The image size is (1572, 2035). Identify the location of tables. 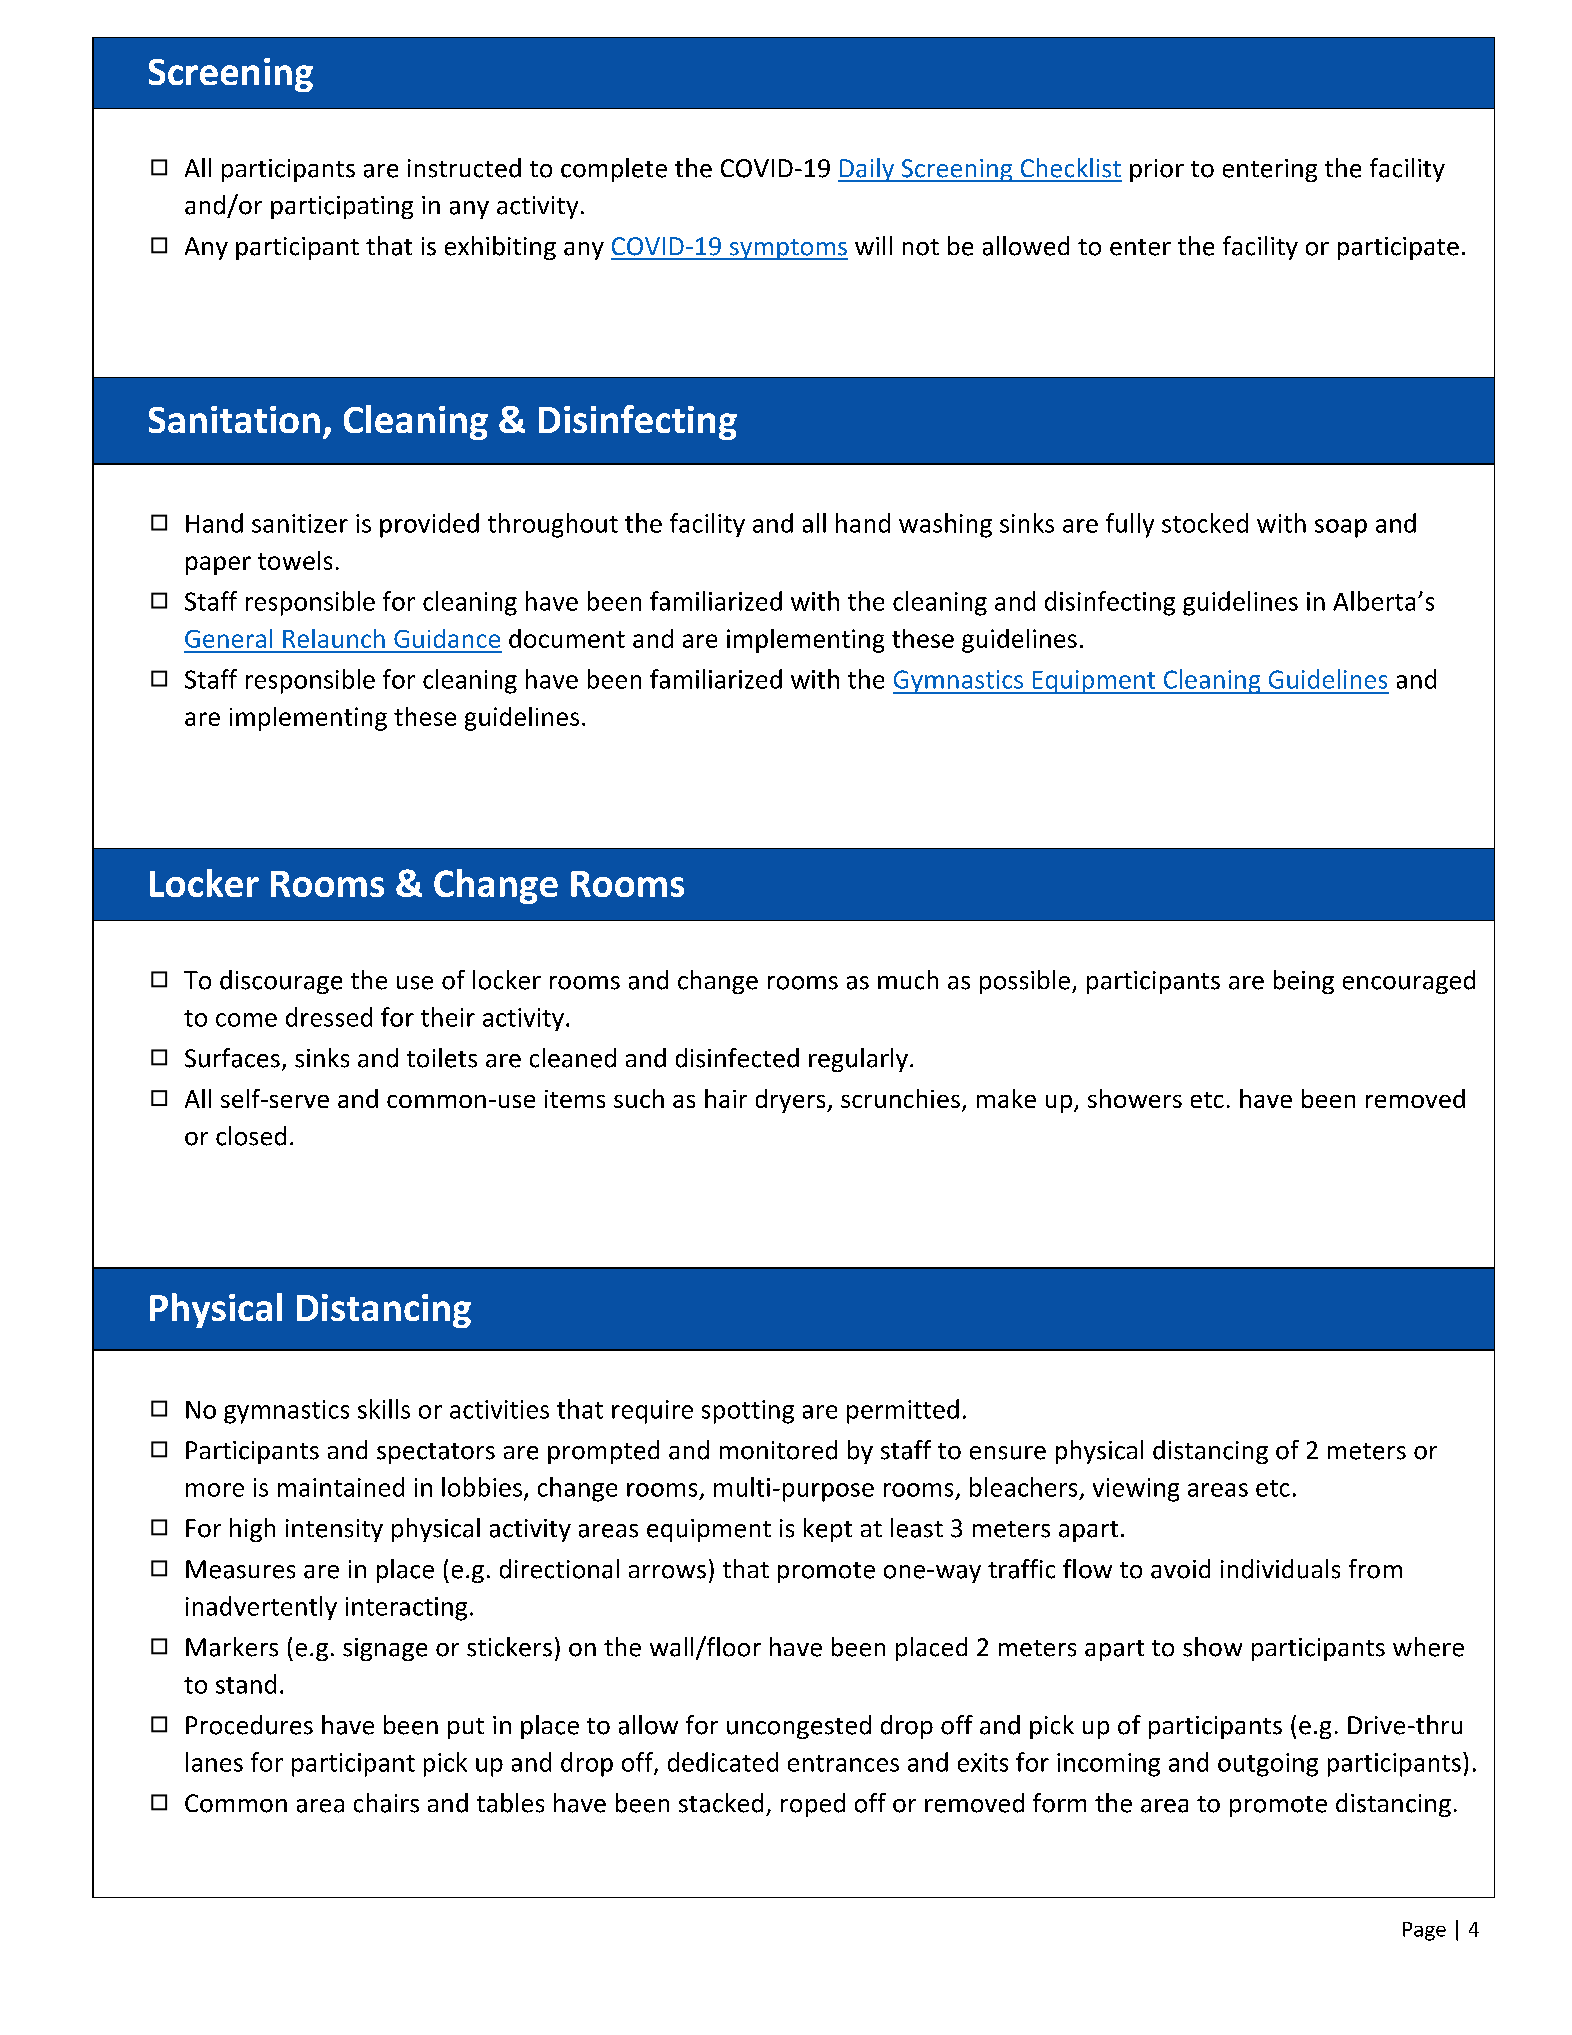
(510, 1803).
